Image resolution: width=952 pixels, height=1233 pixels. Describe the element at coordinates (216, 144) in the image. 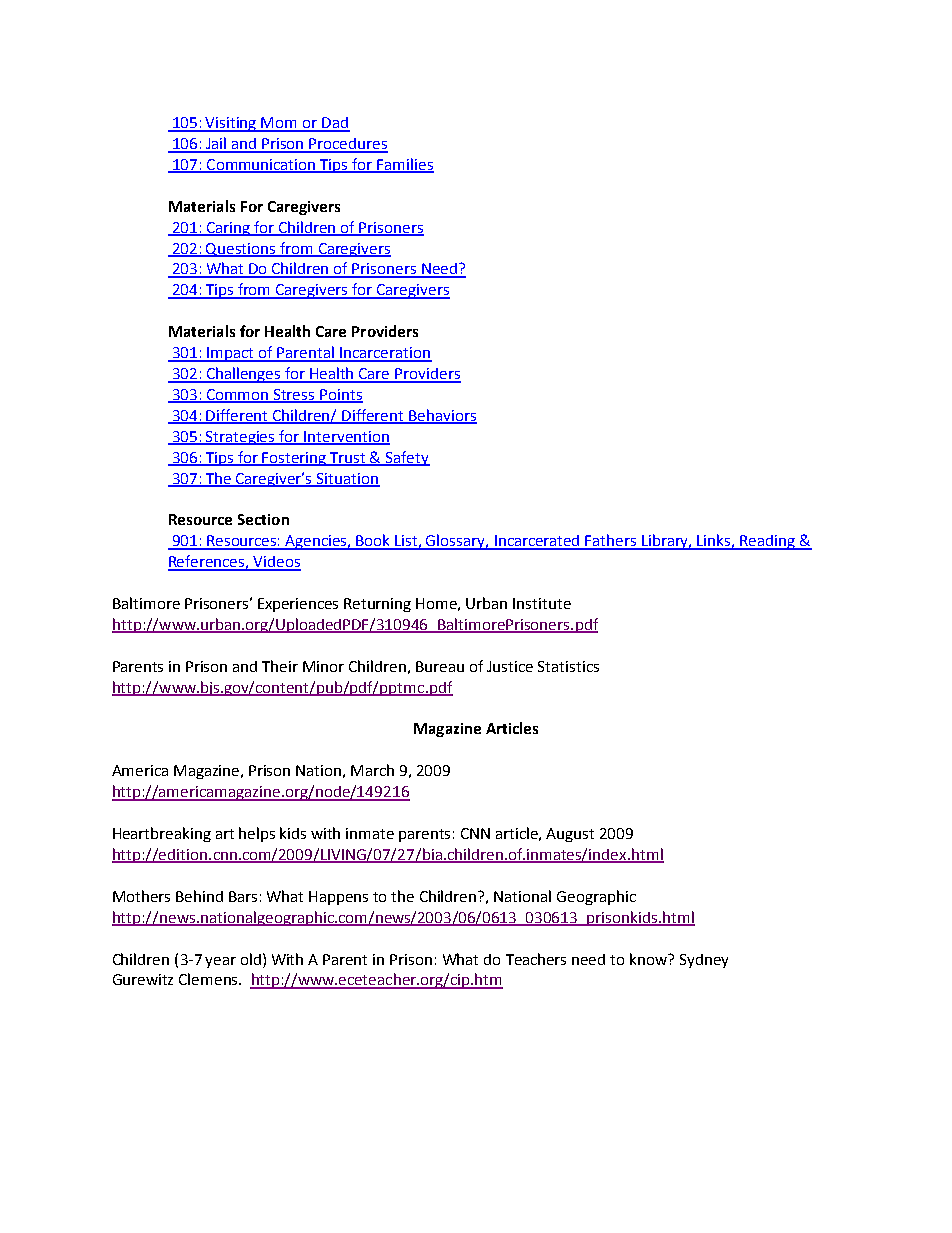

I see `Jail` at that location.
